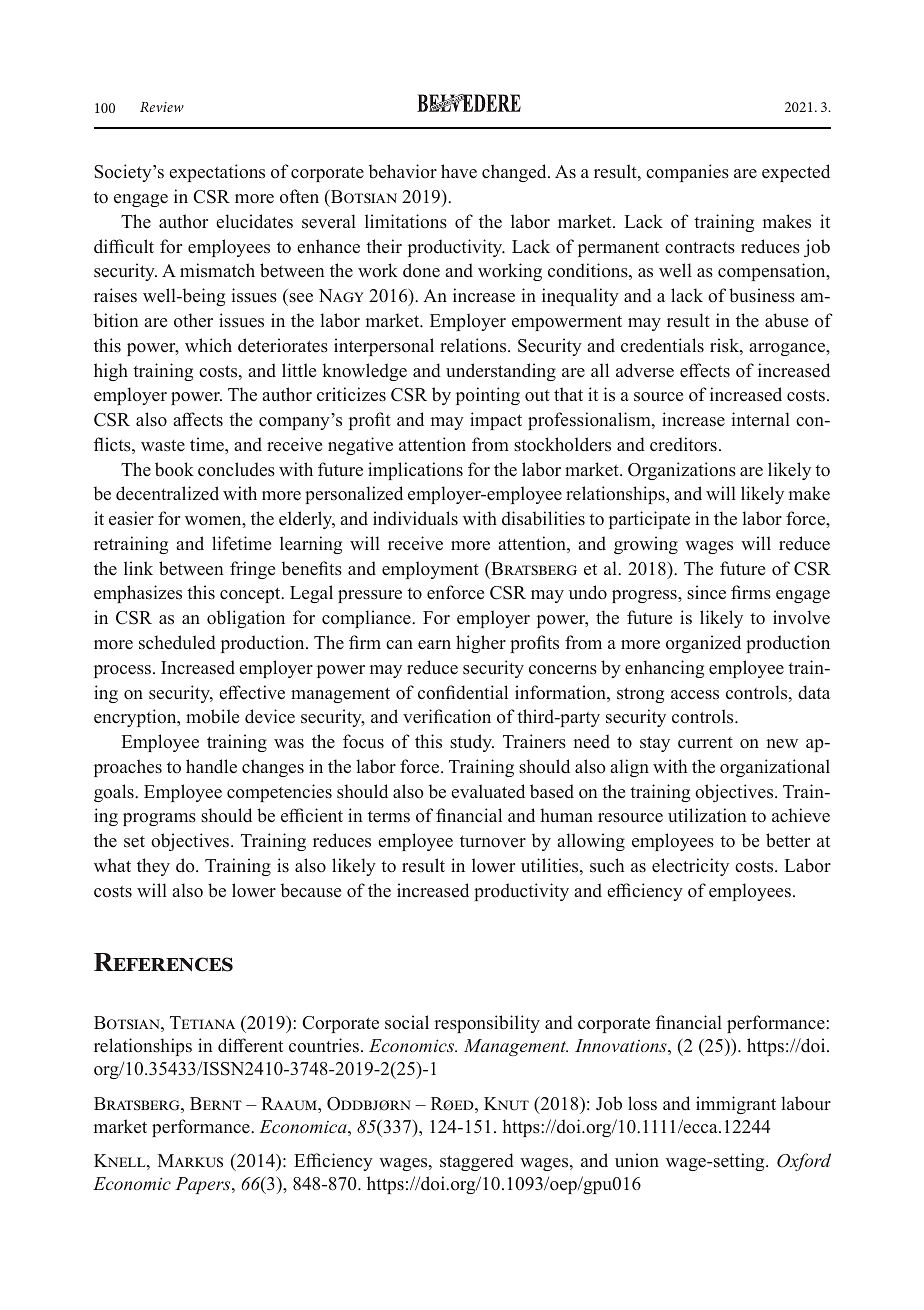  Describe the element at coordinates (703, 644) in the page. I see `organized` at that location.
